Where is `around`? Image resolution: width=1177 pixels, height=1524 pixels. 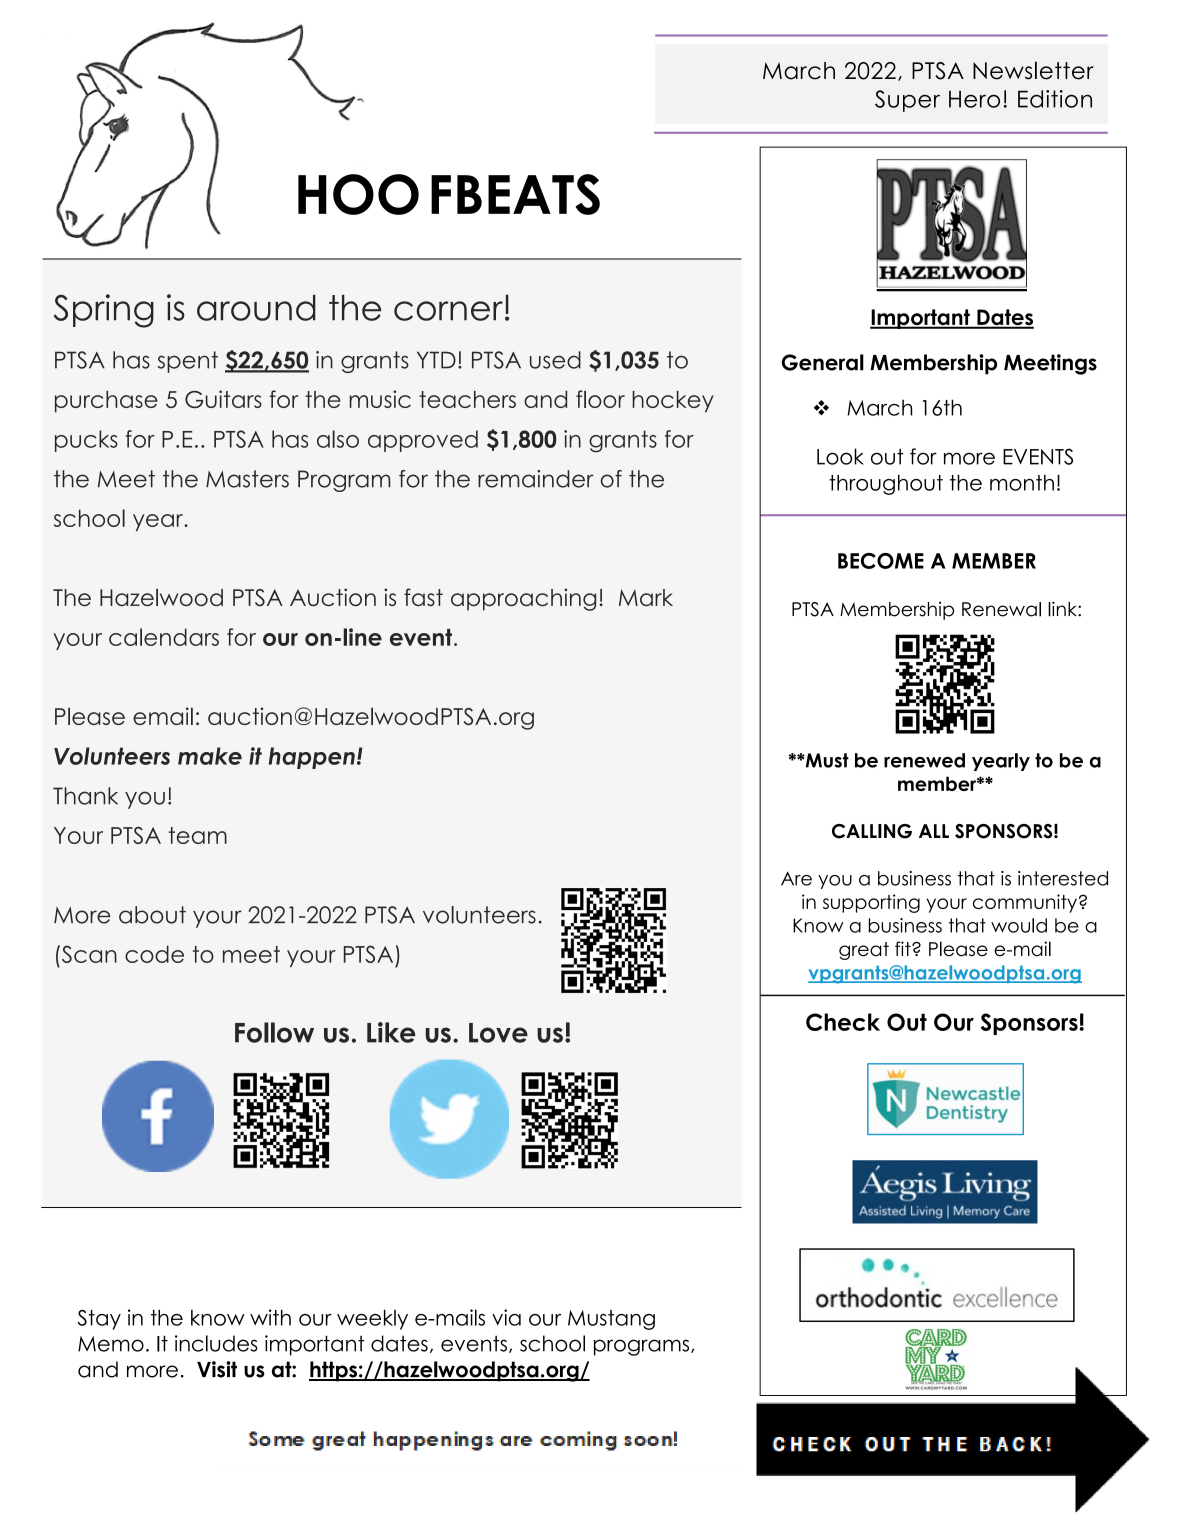 around is located at coordinates (256, 307).
